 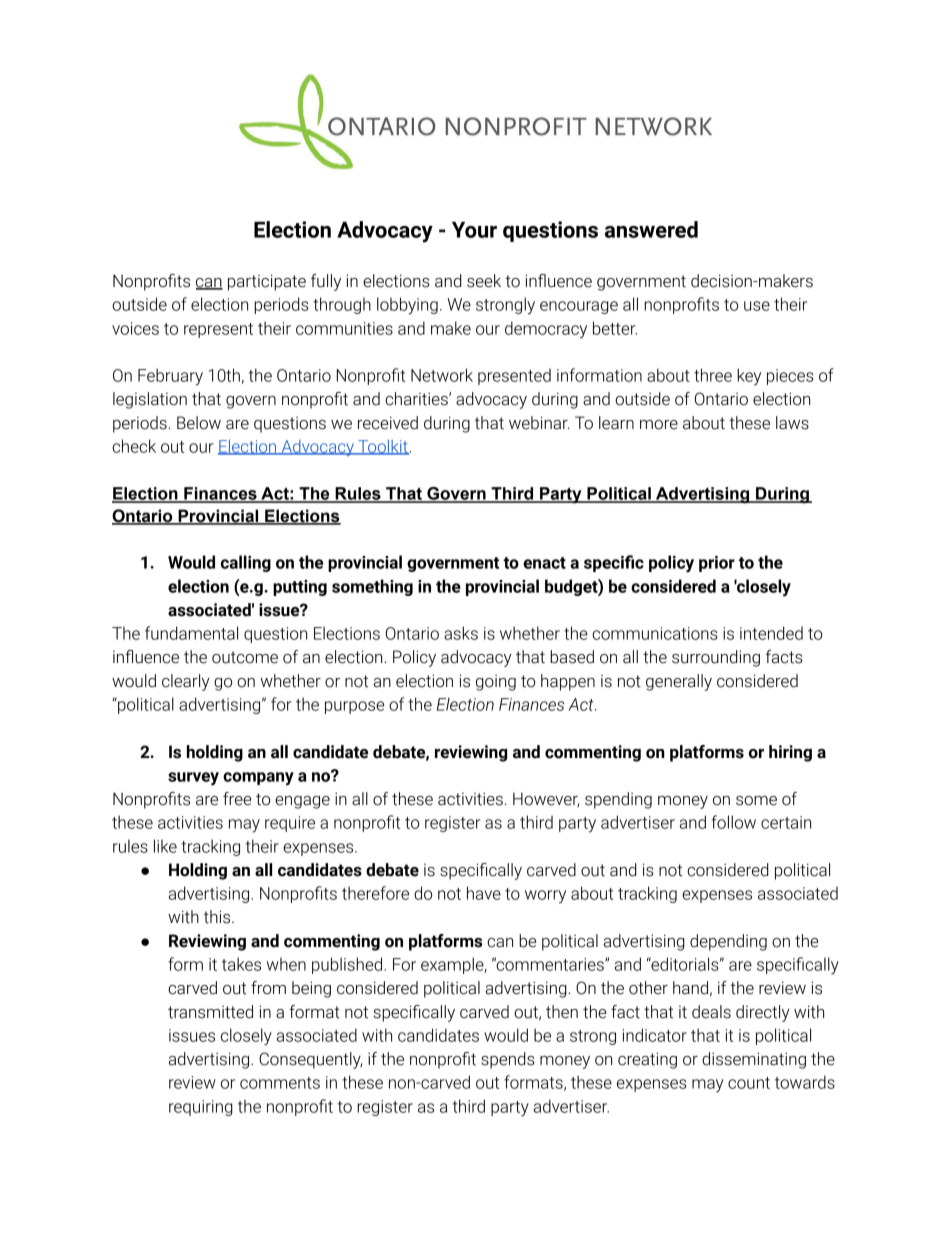 What do you see at coordinates (474, 230) in the document?
I see `Your` at bounding box center [474, 230].
